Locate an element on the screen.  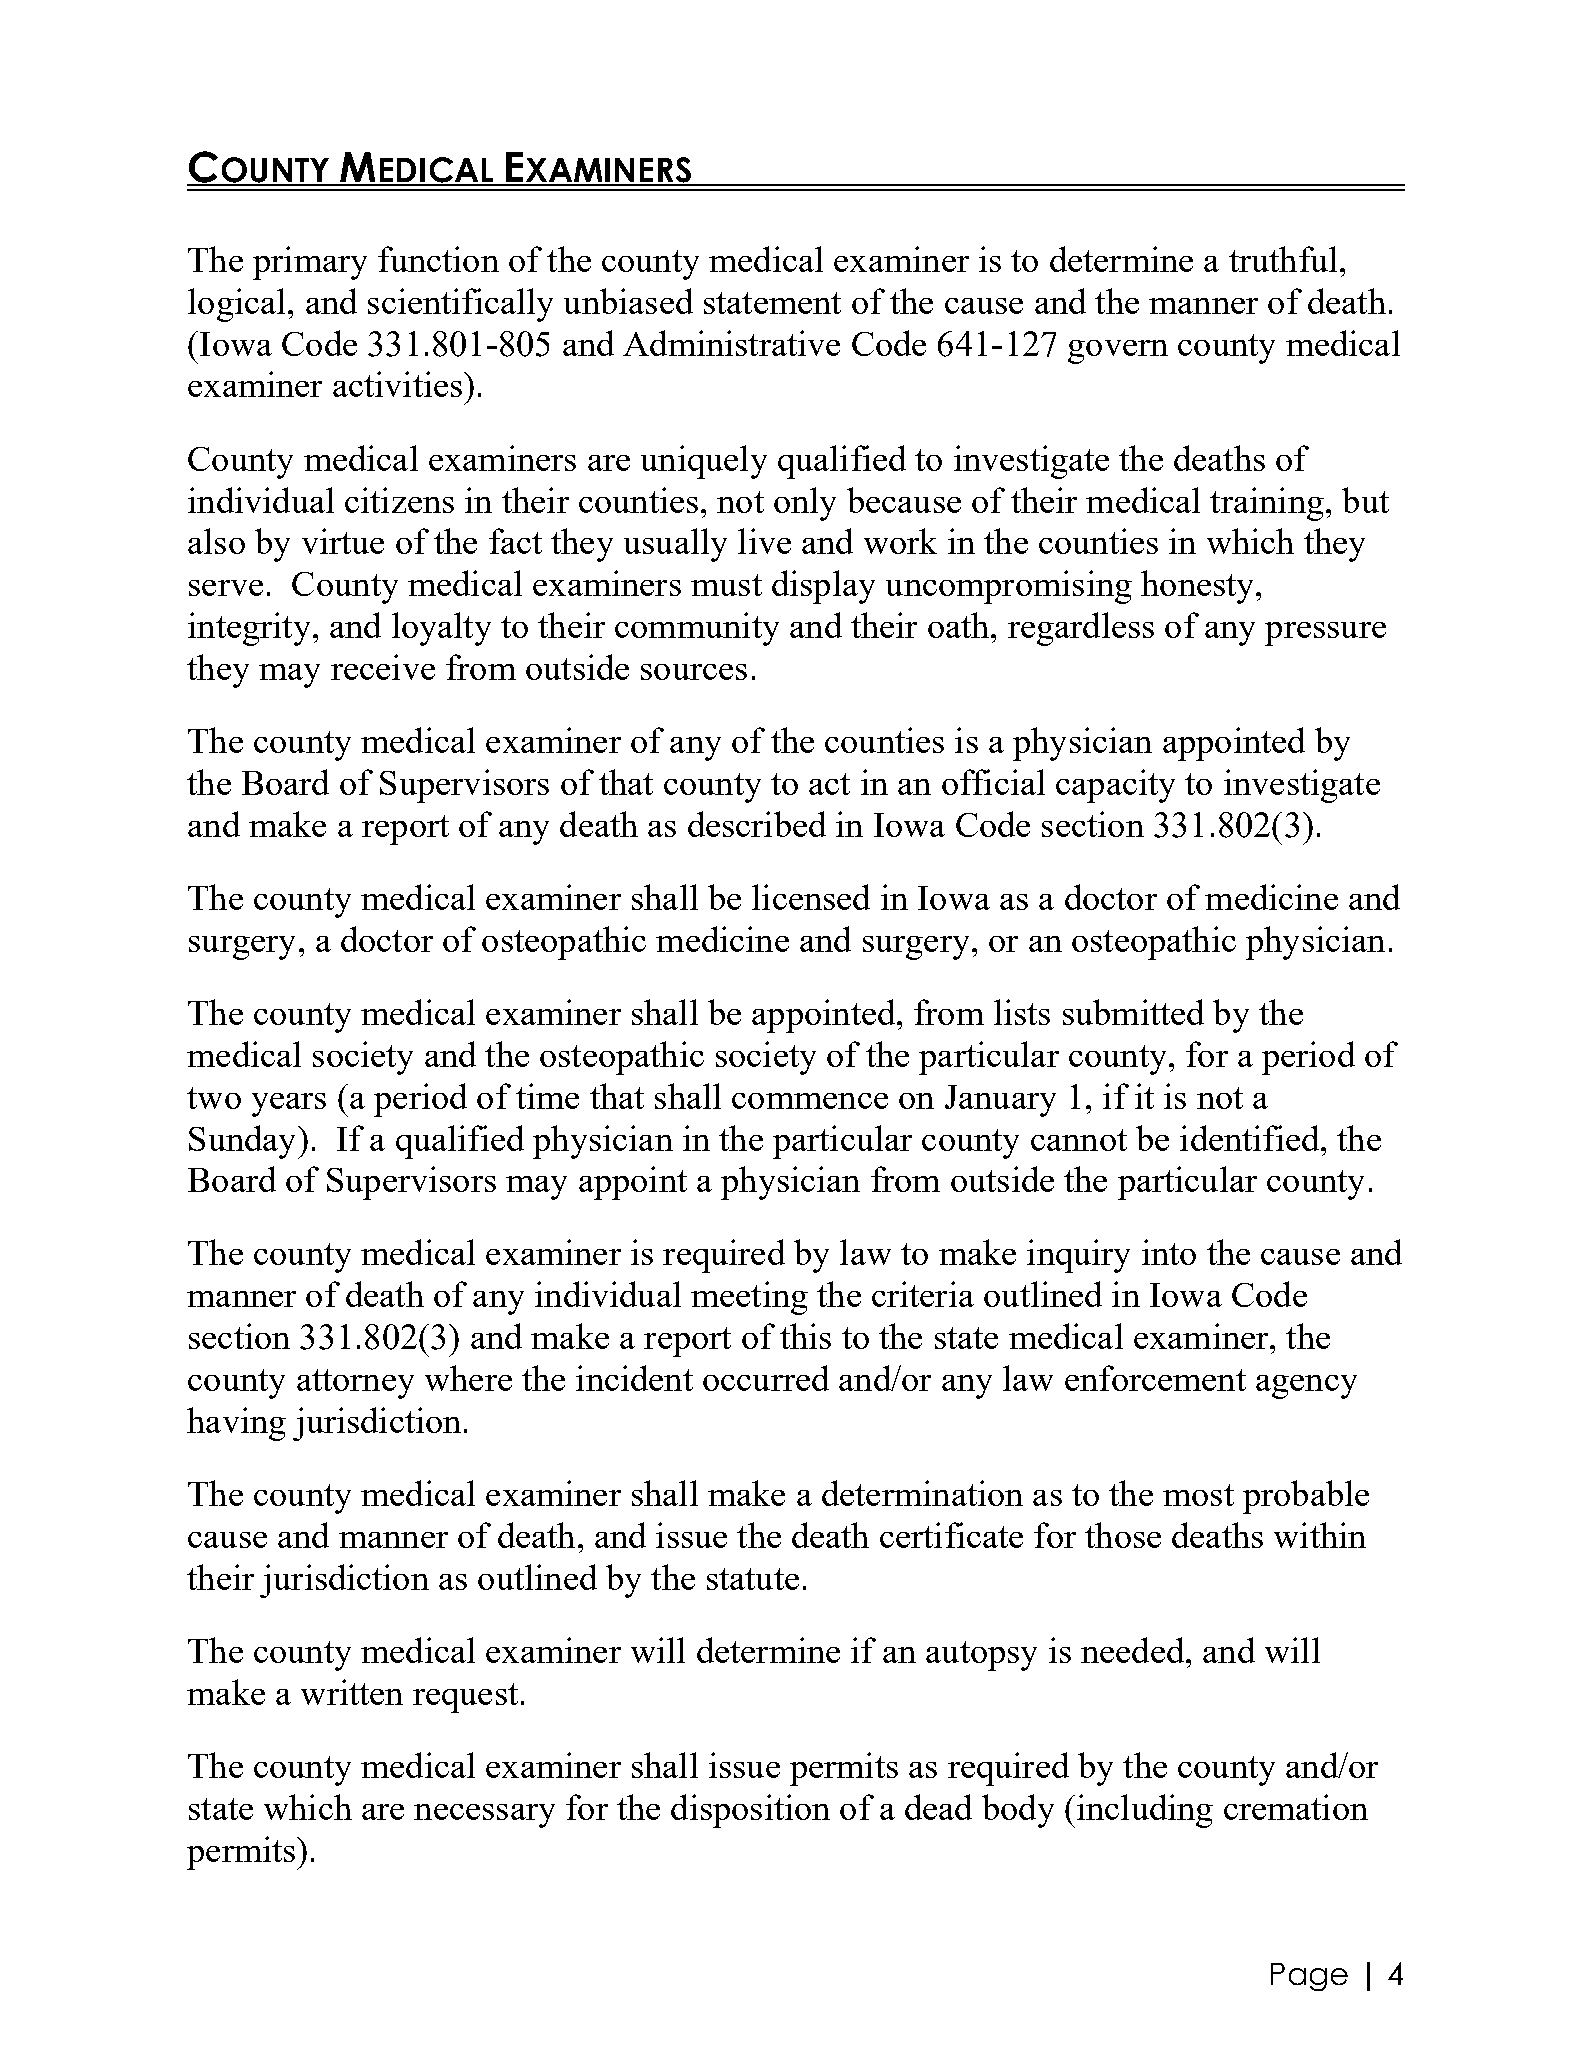
Administrative is located at coordinates (731, 343).
